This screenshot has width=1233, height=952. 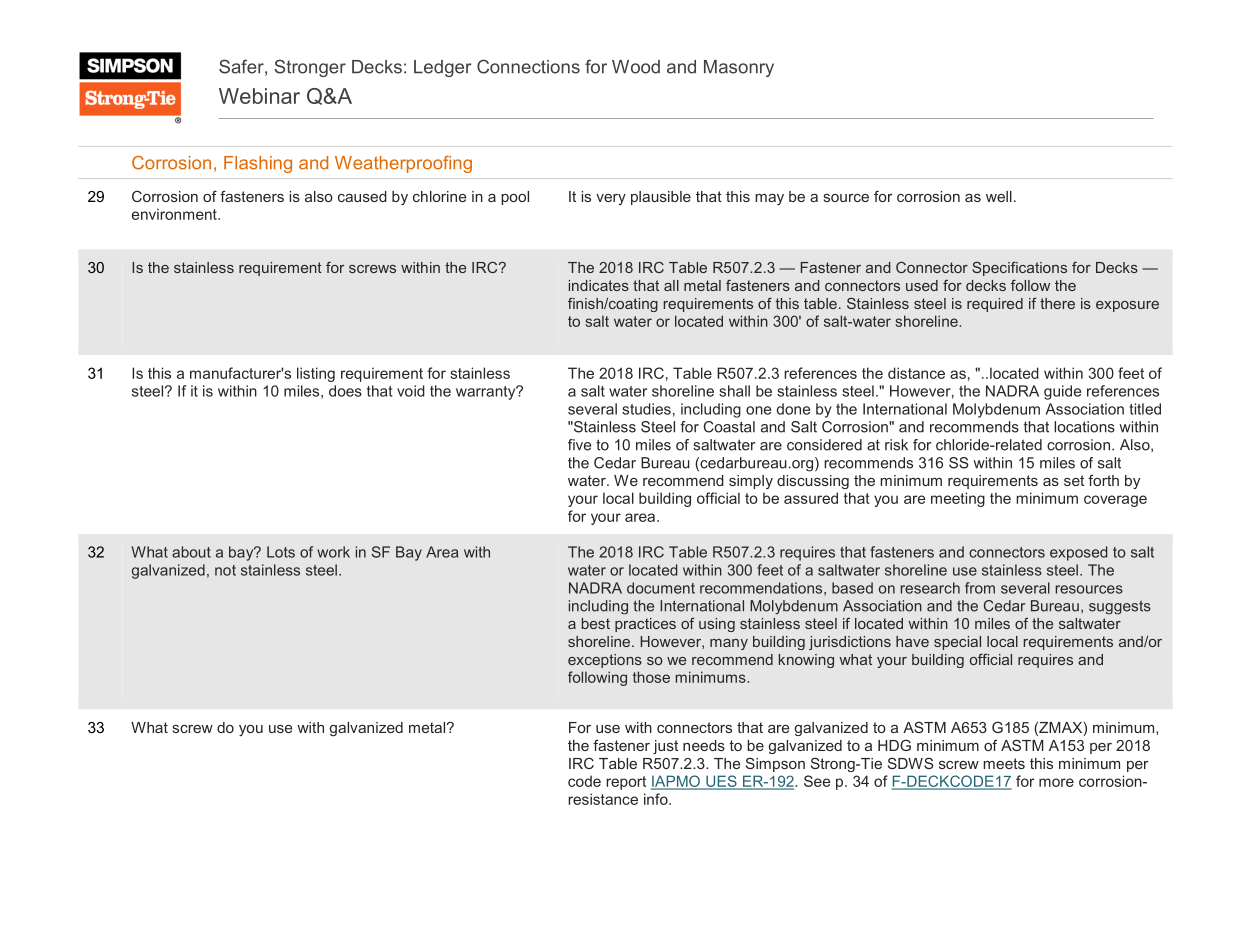 I want to click on Webinar, so click(x=259, y=96).
